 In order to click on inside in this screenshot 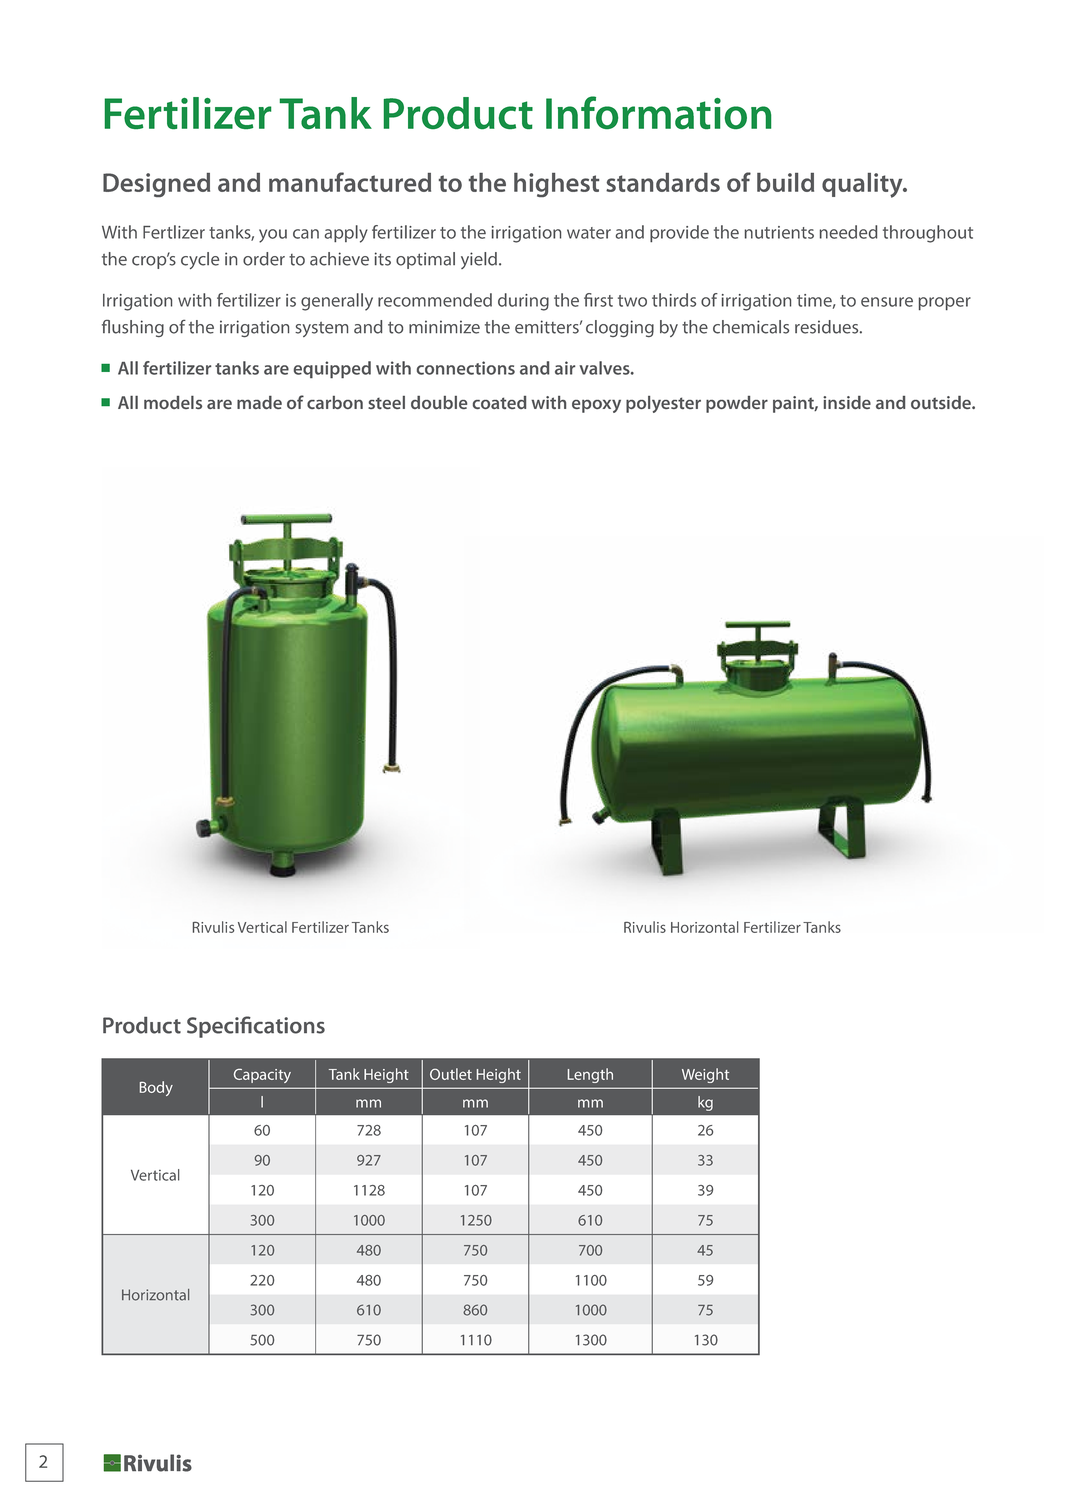, I will do `click(847, 402)`.
